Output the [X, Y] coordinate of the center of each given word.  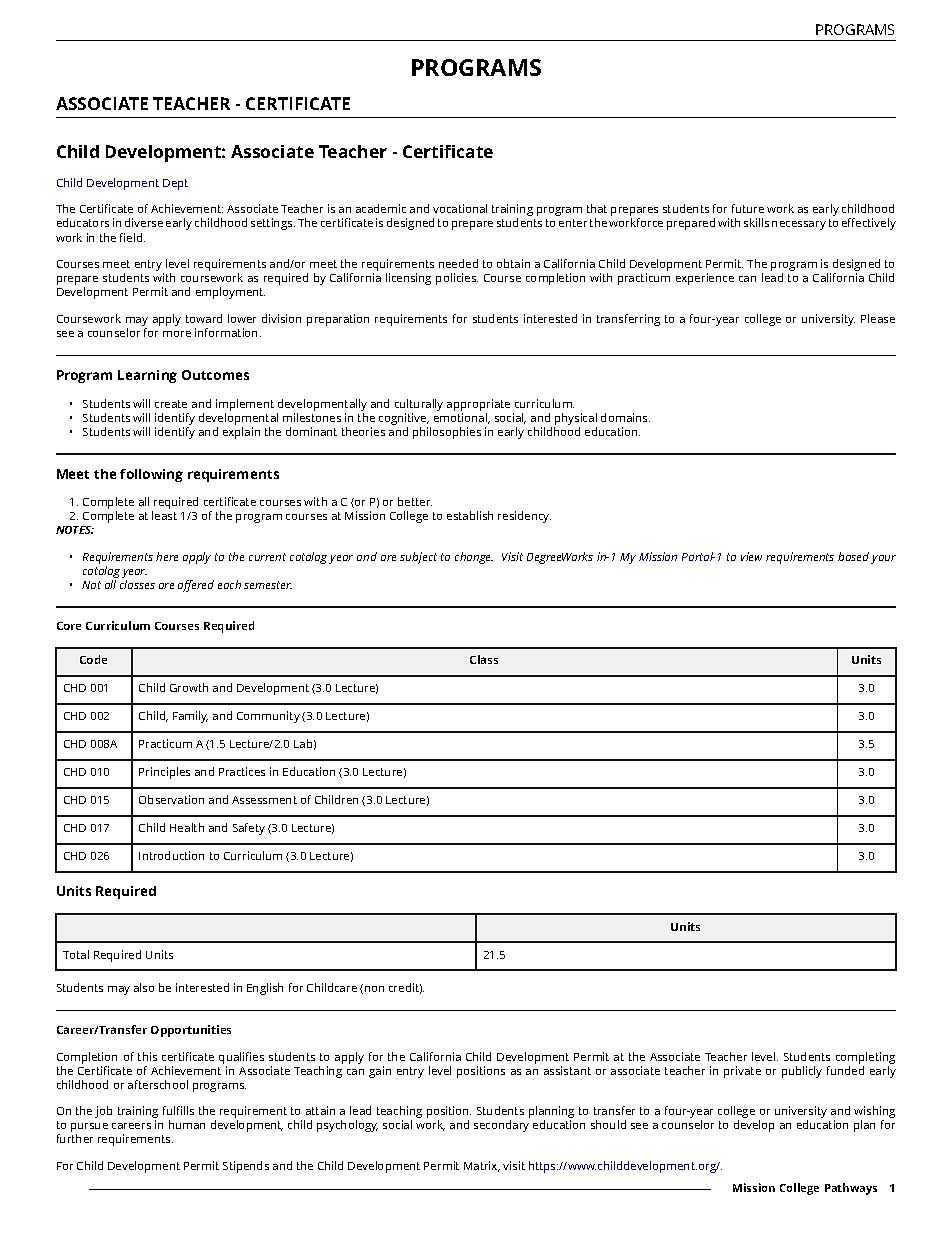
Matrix [482, 1166]
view [751, 556]
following [151, 475]
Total [76, 954]
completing [865, 1058]
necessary [799, 225]
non [374, 989]
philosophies [447, 433]
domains [625, 417]
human [187, 1124]
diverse [144, 222]
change [474, 558]
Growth [189, 687]
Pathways [851, 1189]
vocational [460, 208]
